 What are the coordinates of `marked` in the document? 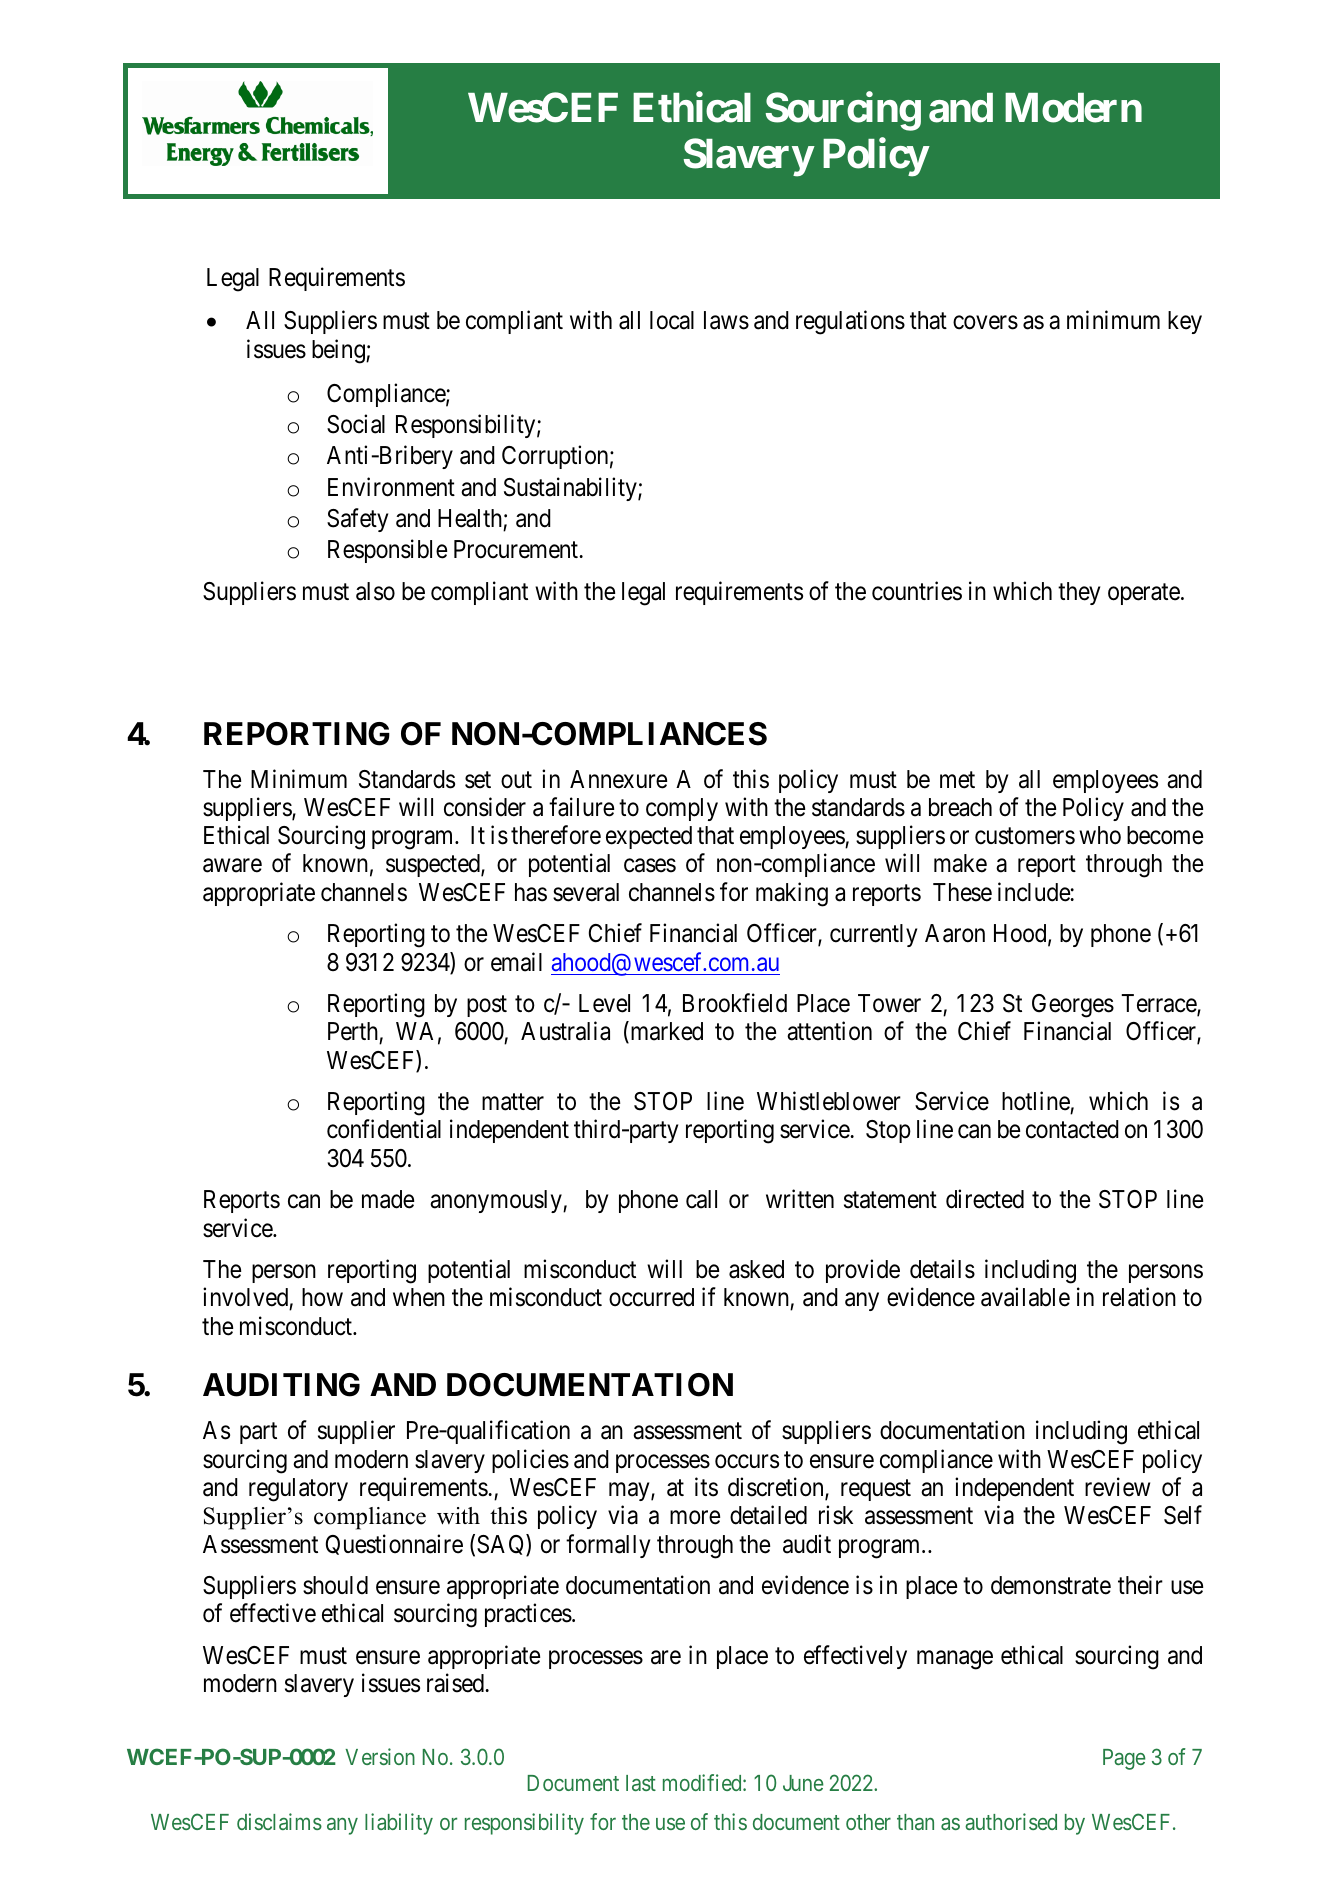 It's located at (665, 1033).
